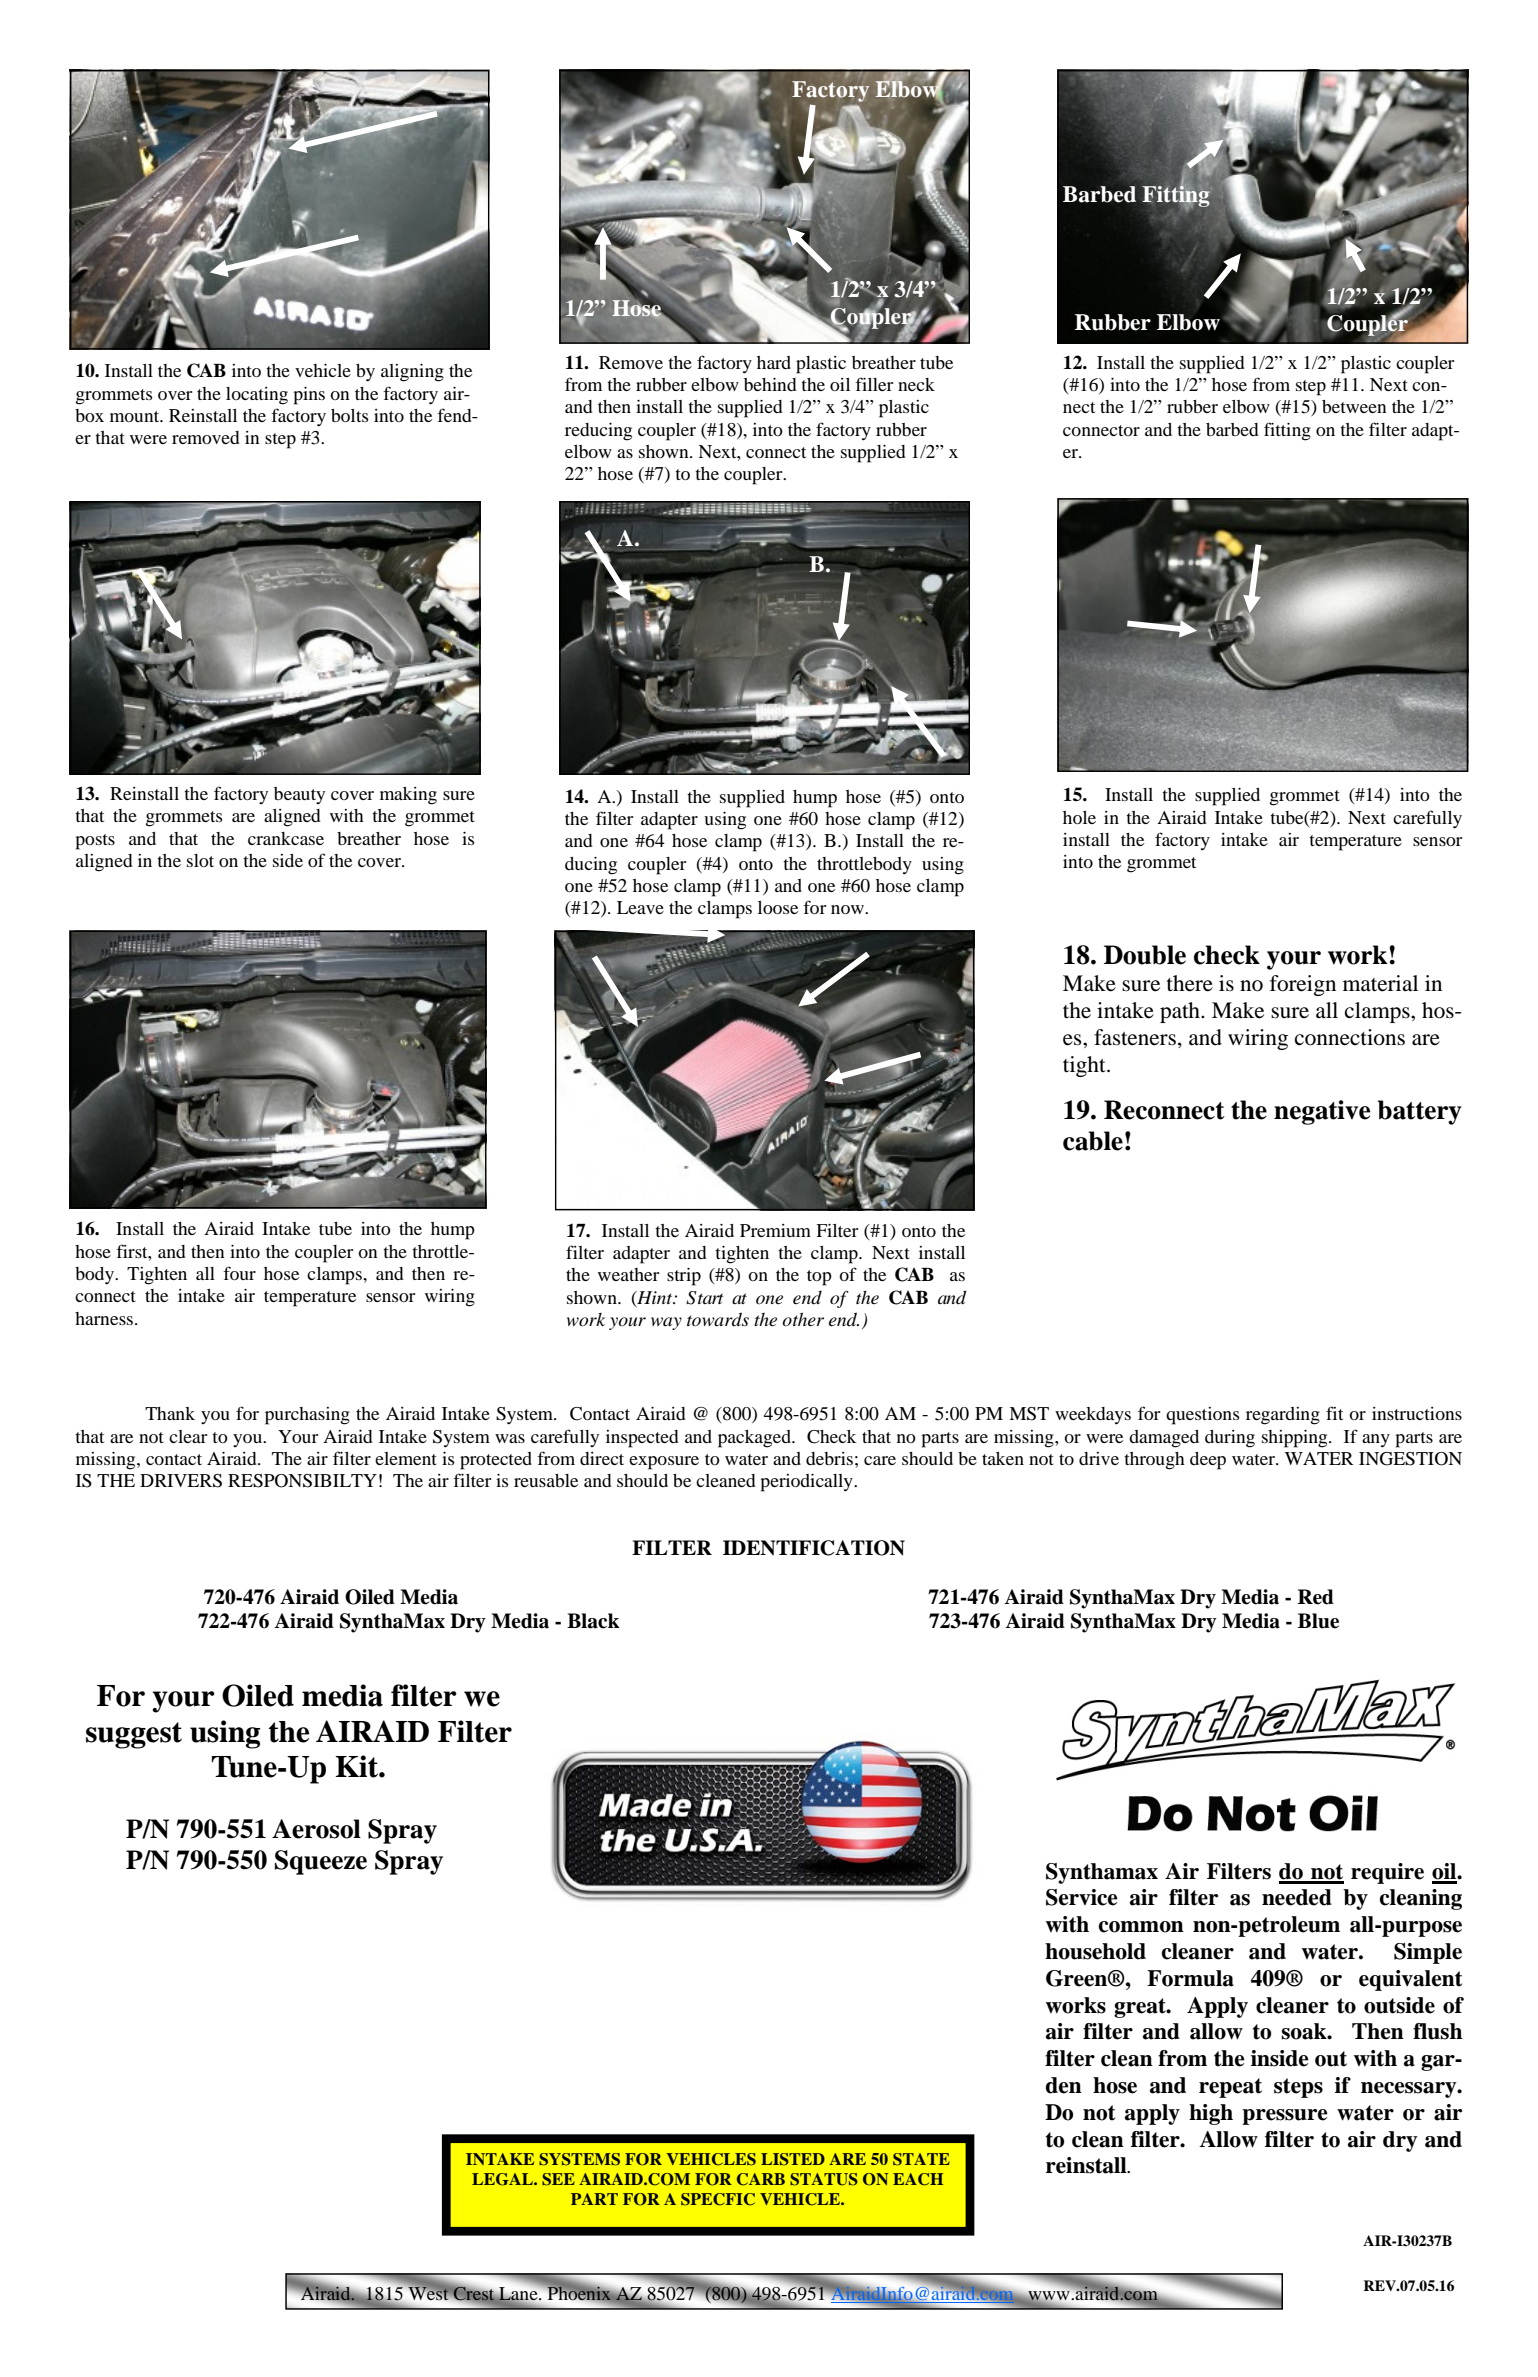 Image resolution: width=1538 pixels, height=2377 pixels. I want to click on IDENTIFICATION, so click(814, 1548).
